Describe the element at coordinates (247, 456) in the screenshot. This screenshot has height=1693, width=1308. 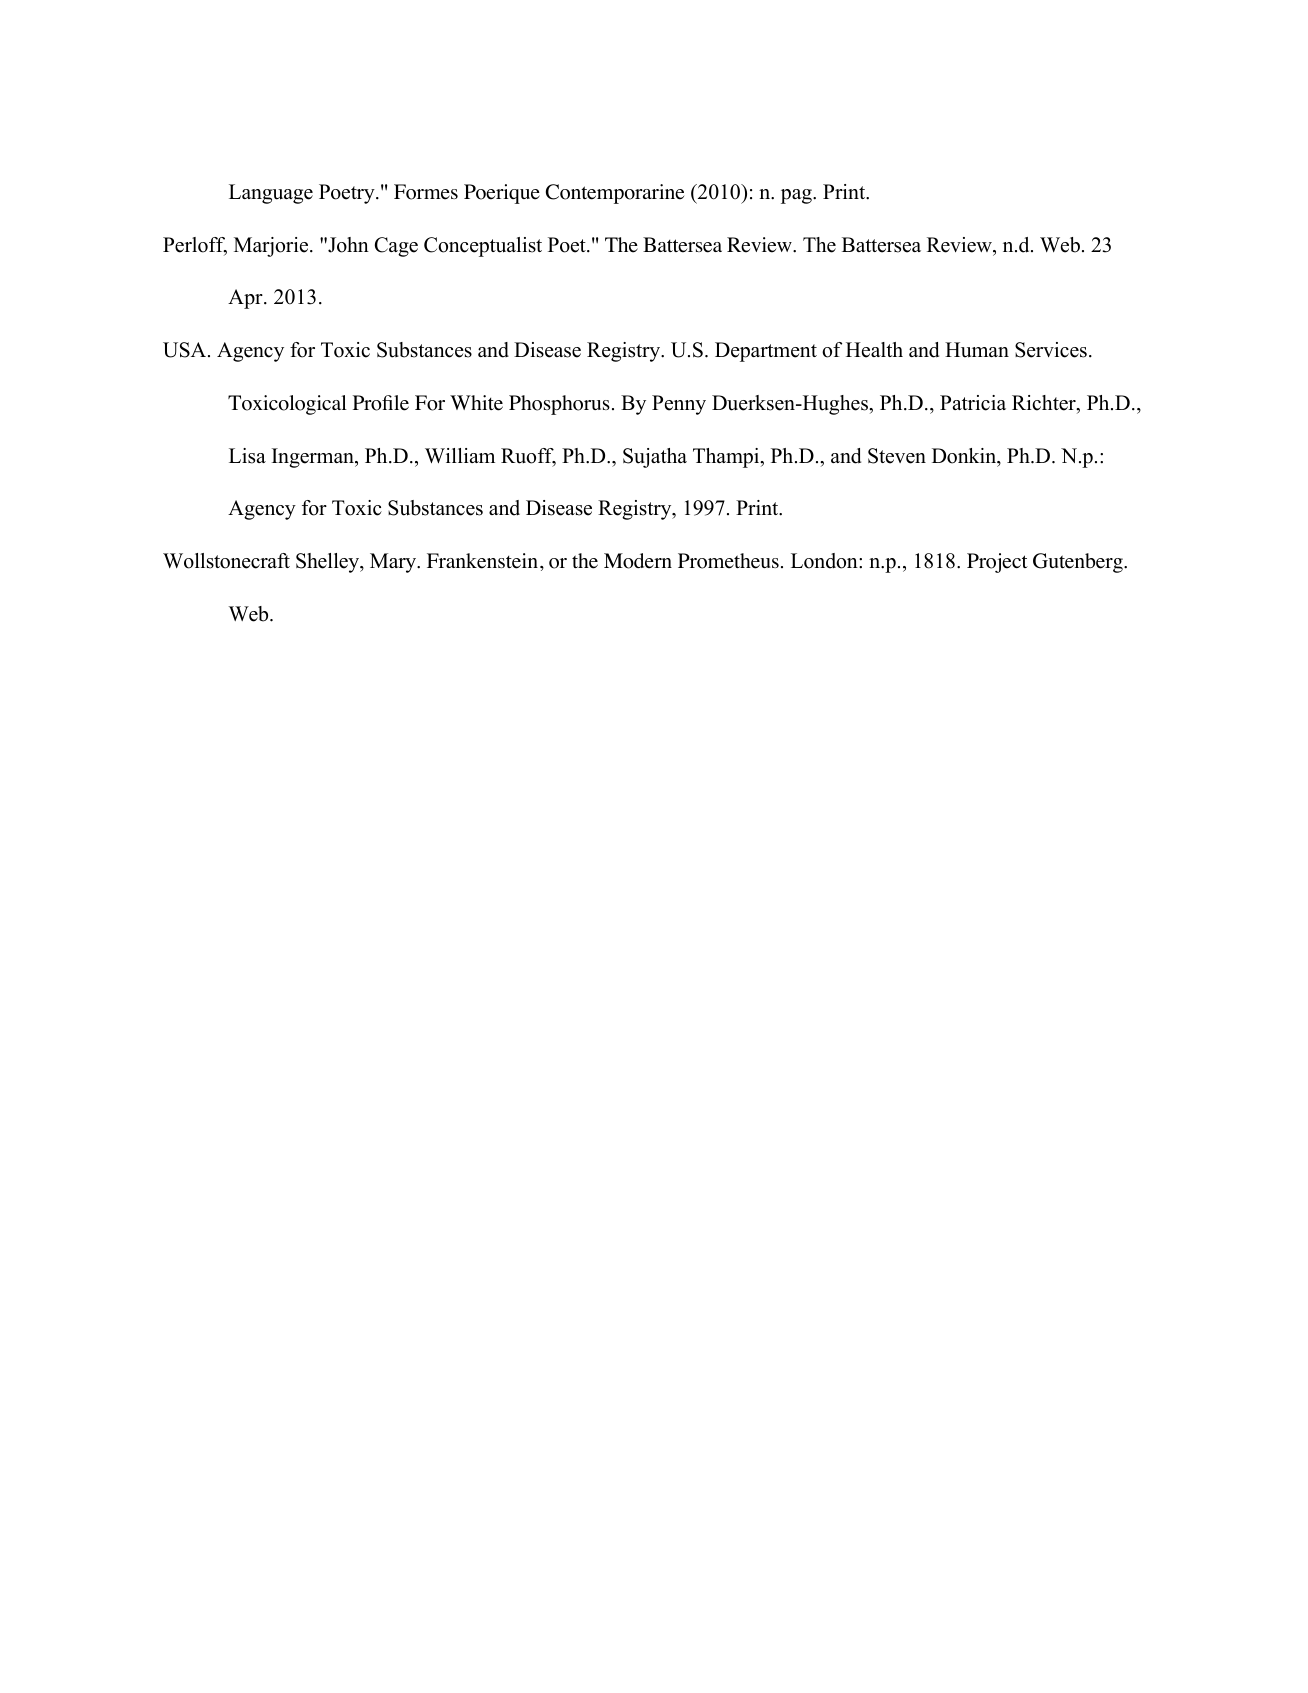
I see `Lisa` at that location.
